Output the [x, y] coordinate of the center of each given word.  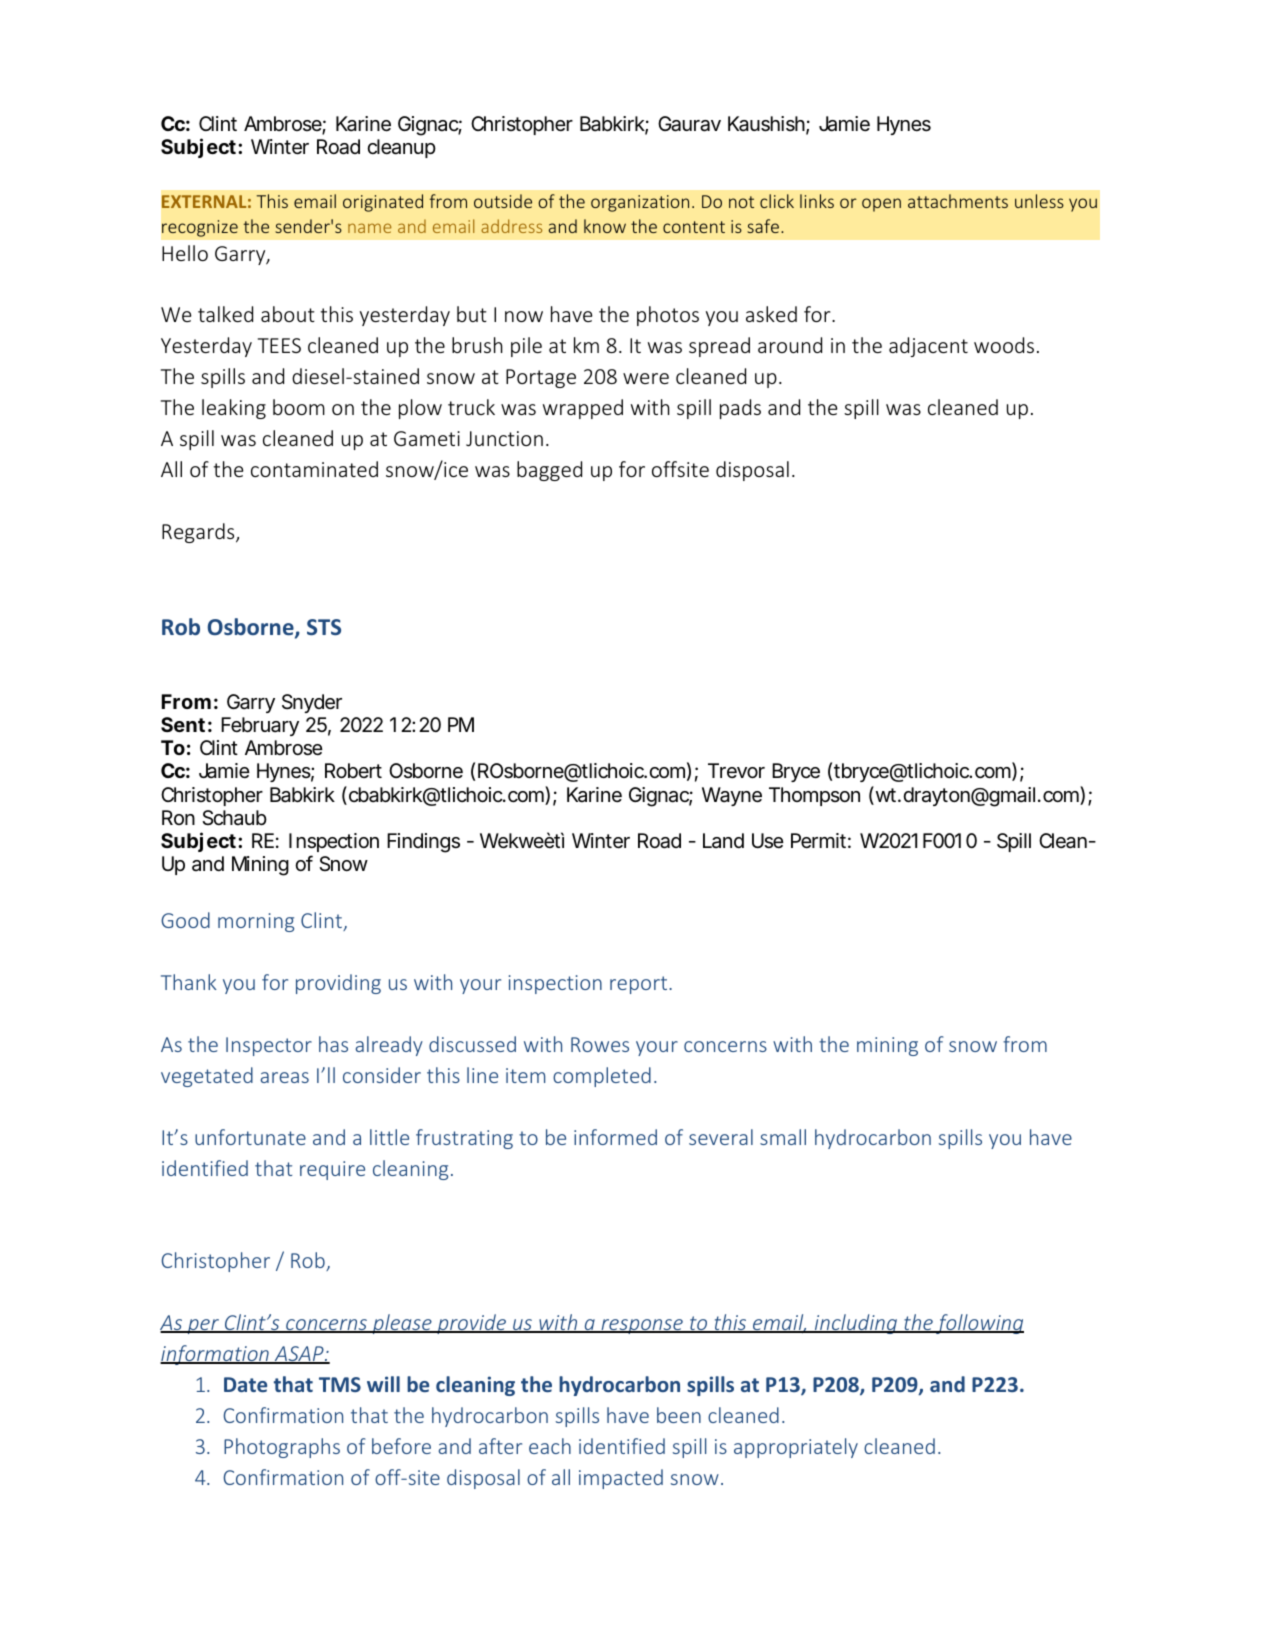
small [783, 1137]
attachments [958, 201]
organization [640, 203]
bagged [549, 471]
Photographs [282, 1448]
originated [383, 203]
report [640, 985]
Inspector [269, 1046]
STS [324, 627]
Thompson [814, 796]
